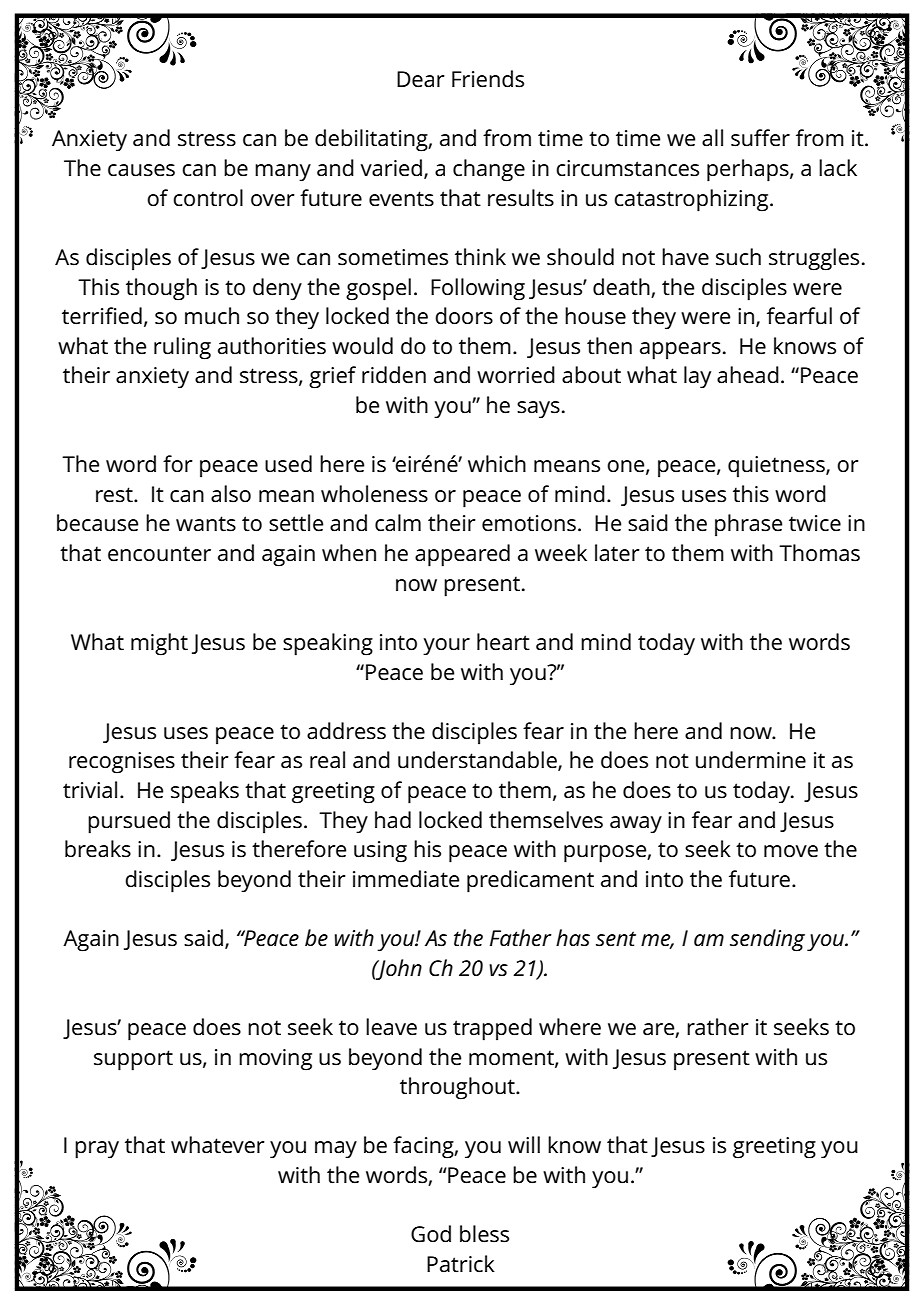 The height and width of the image is (1308, 924). Describe the element at coordinates (159, 644) in the image. I see `might` at that location.
